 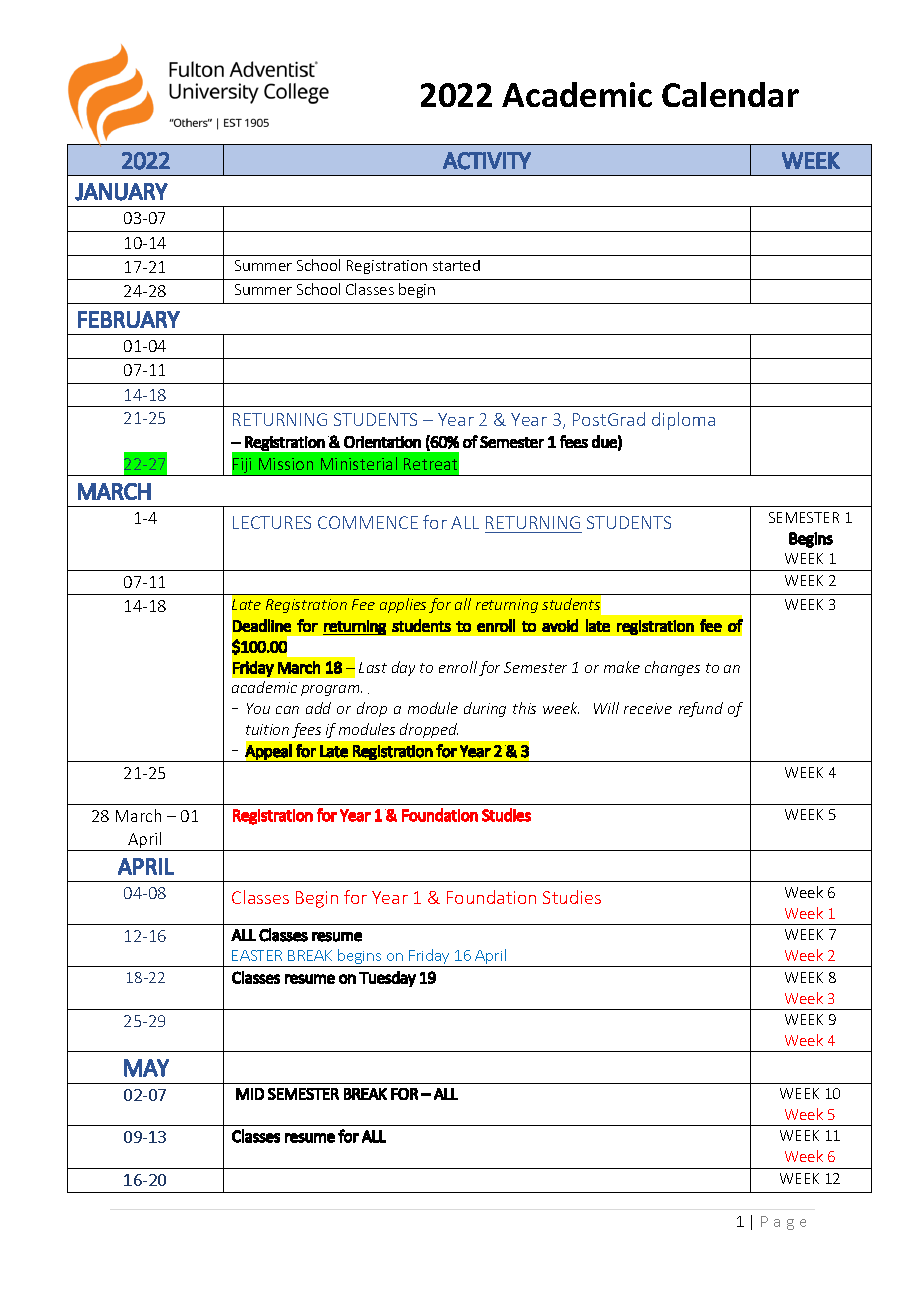 What do you see at coordinates (487, 161) in the document?
I see `ACTIVITY` at bounding box center [487, 161].
